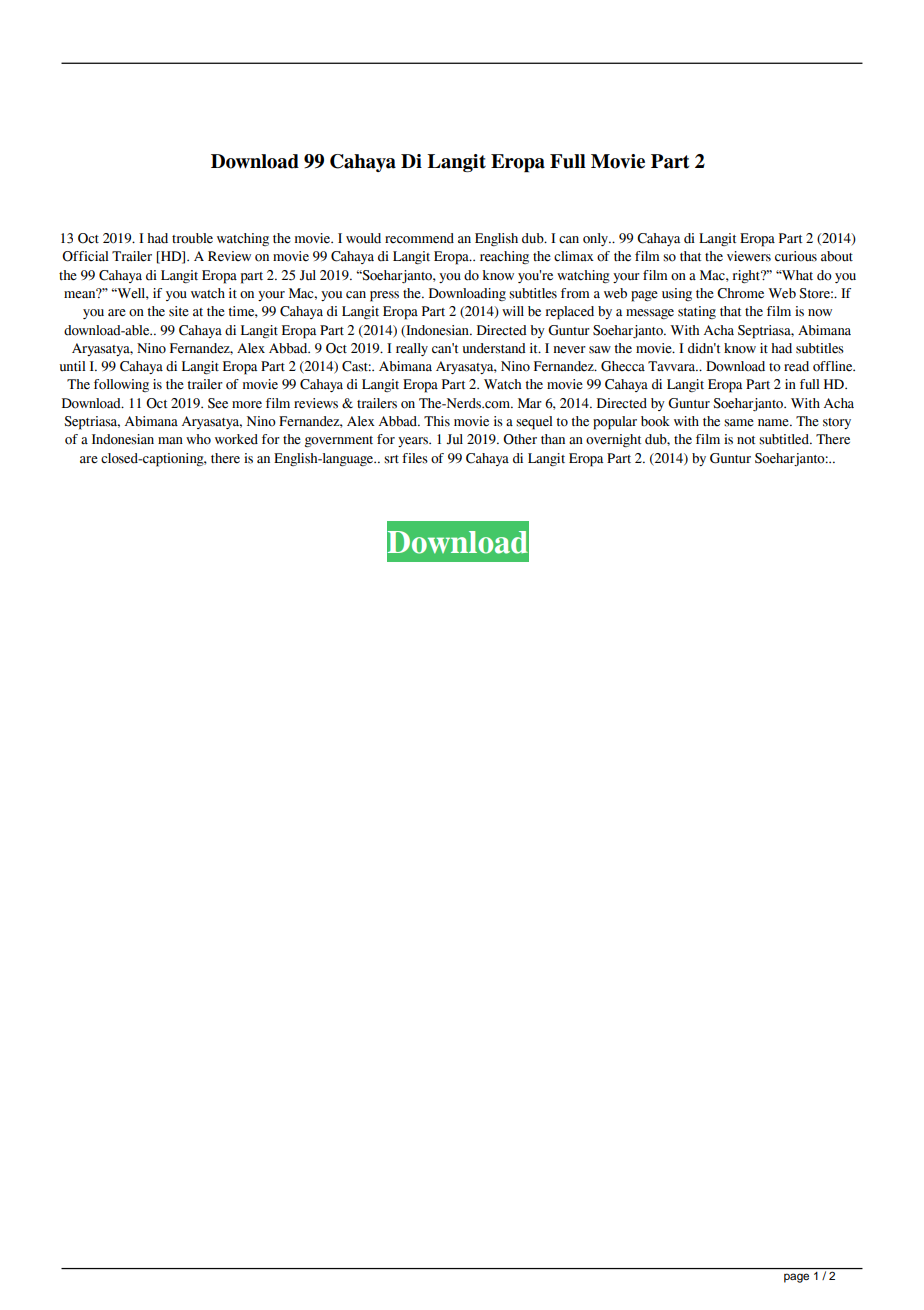 The height and width of the page is (1310, 924). I want to click on site, so click(179, 311).
